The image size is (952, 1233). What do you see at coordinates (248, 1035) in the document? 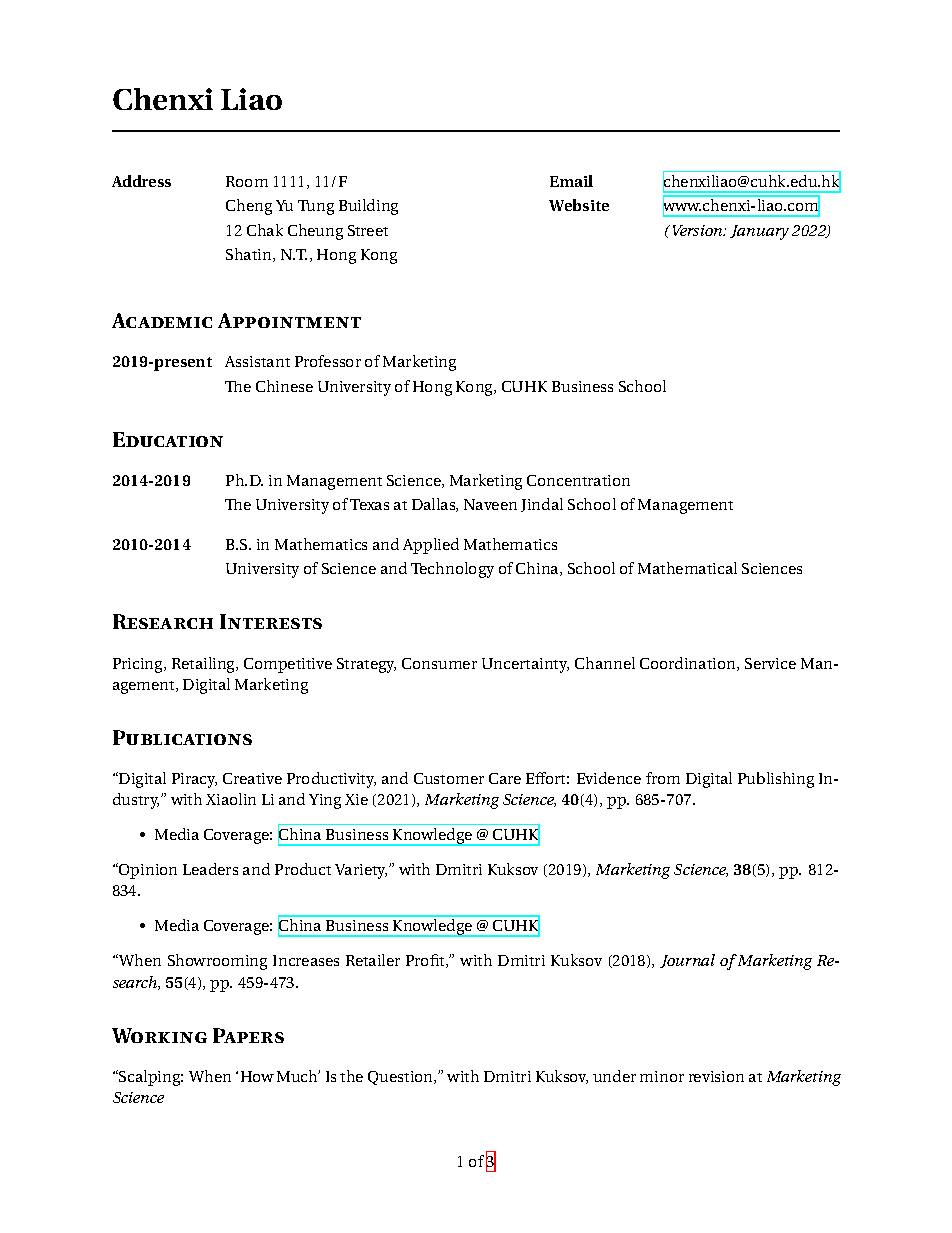
I see `Papers` at bounding box center [248, 1035].
